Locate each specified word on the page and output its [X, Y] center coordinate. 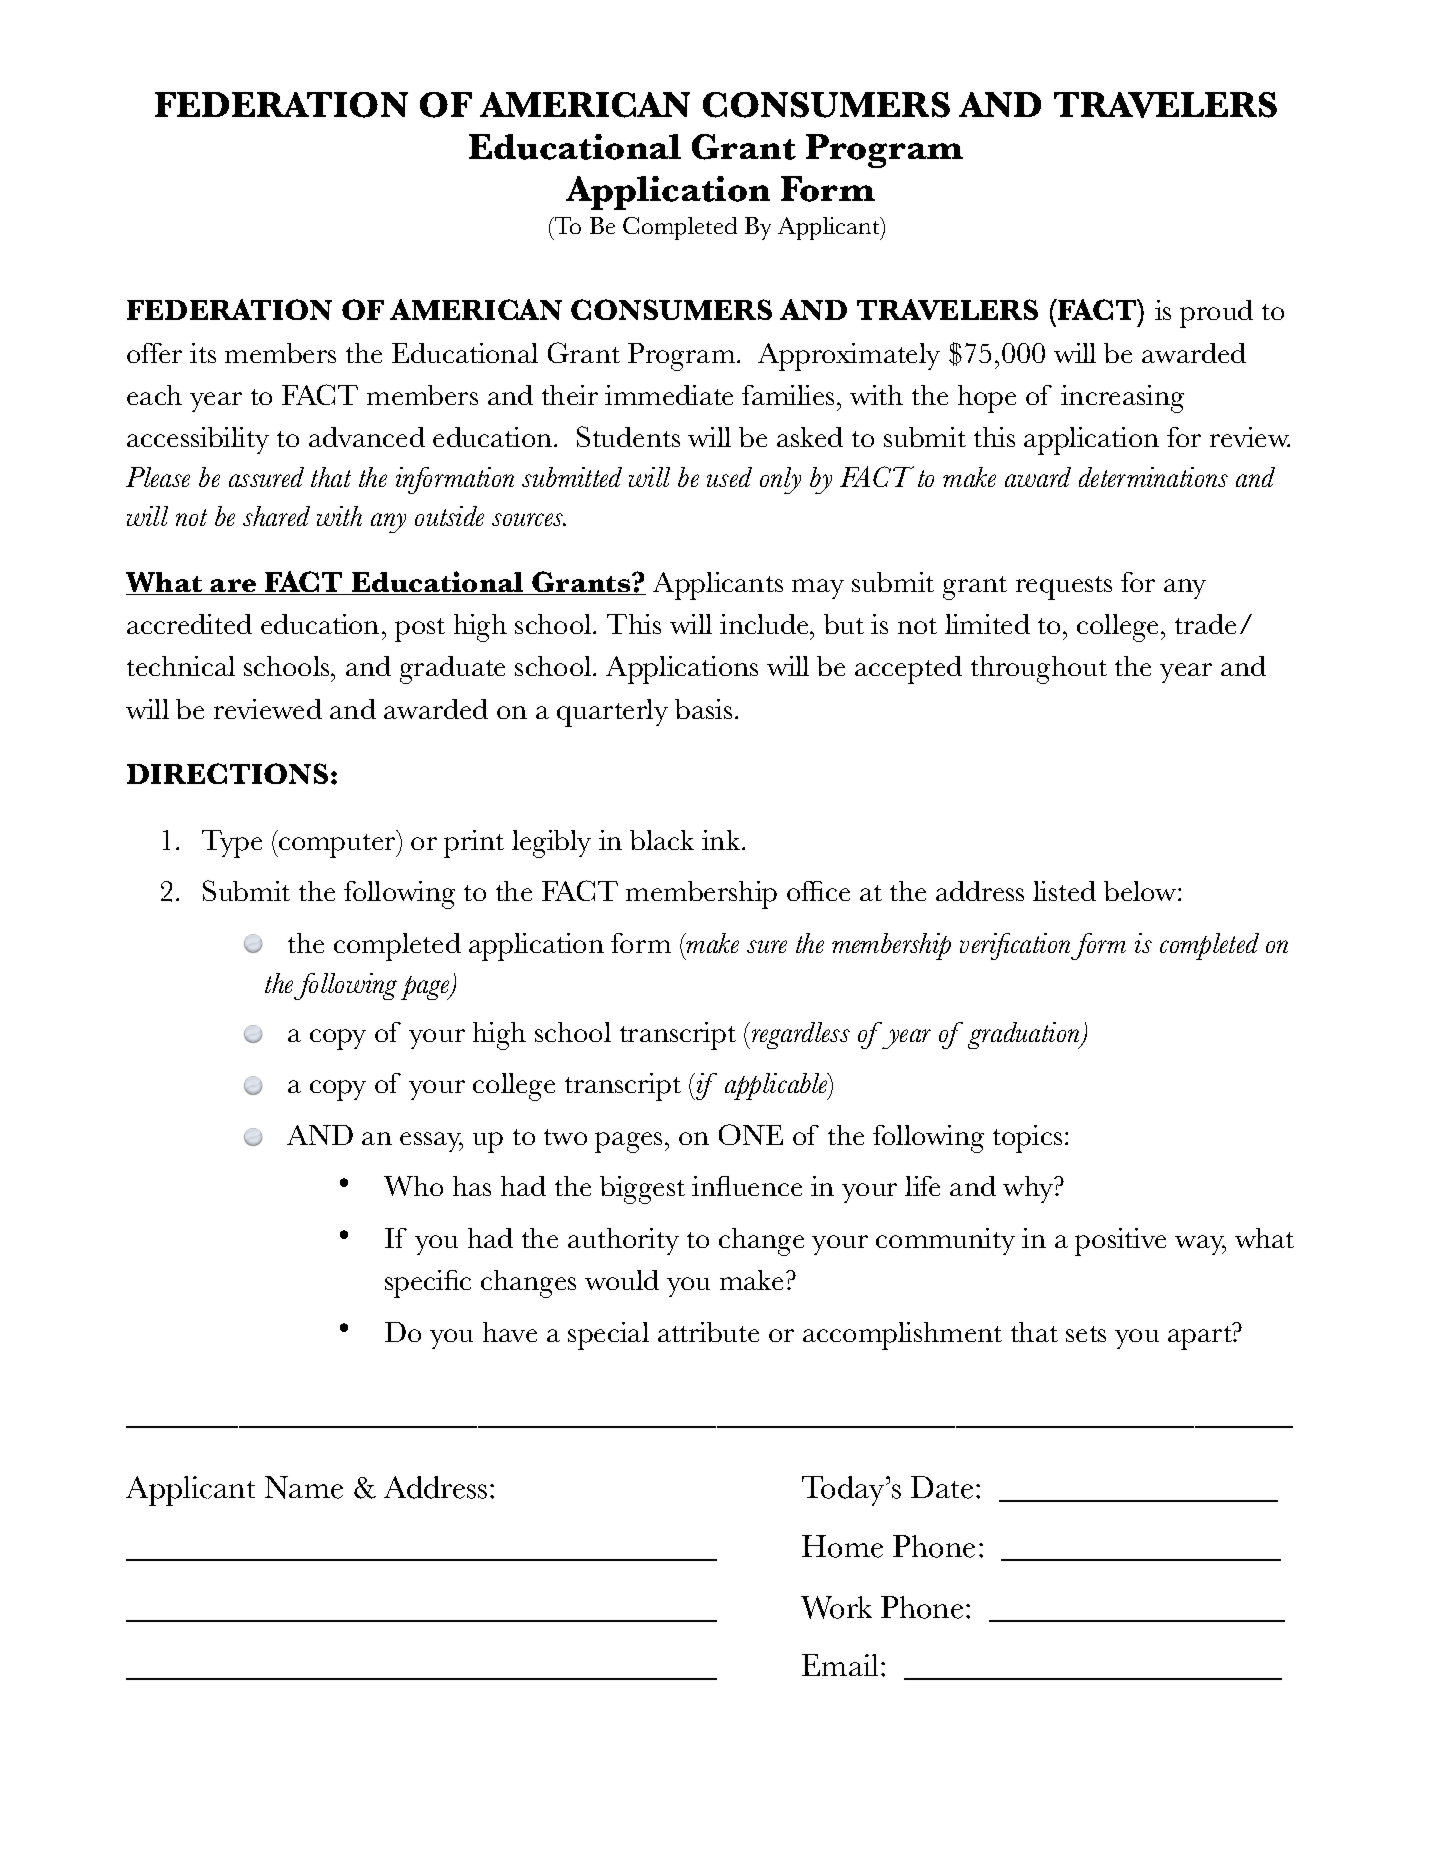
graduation [1025, 1035]
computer [337, 846]
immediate [669, 395]
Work [836, 1607]
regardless [799, 1035]
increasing [1122, 399]
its [203, 353]
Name [304, 1487]
